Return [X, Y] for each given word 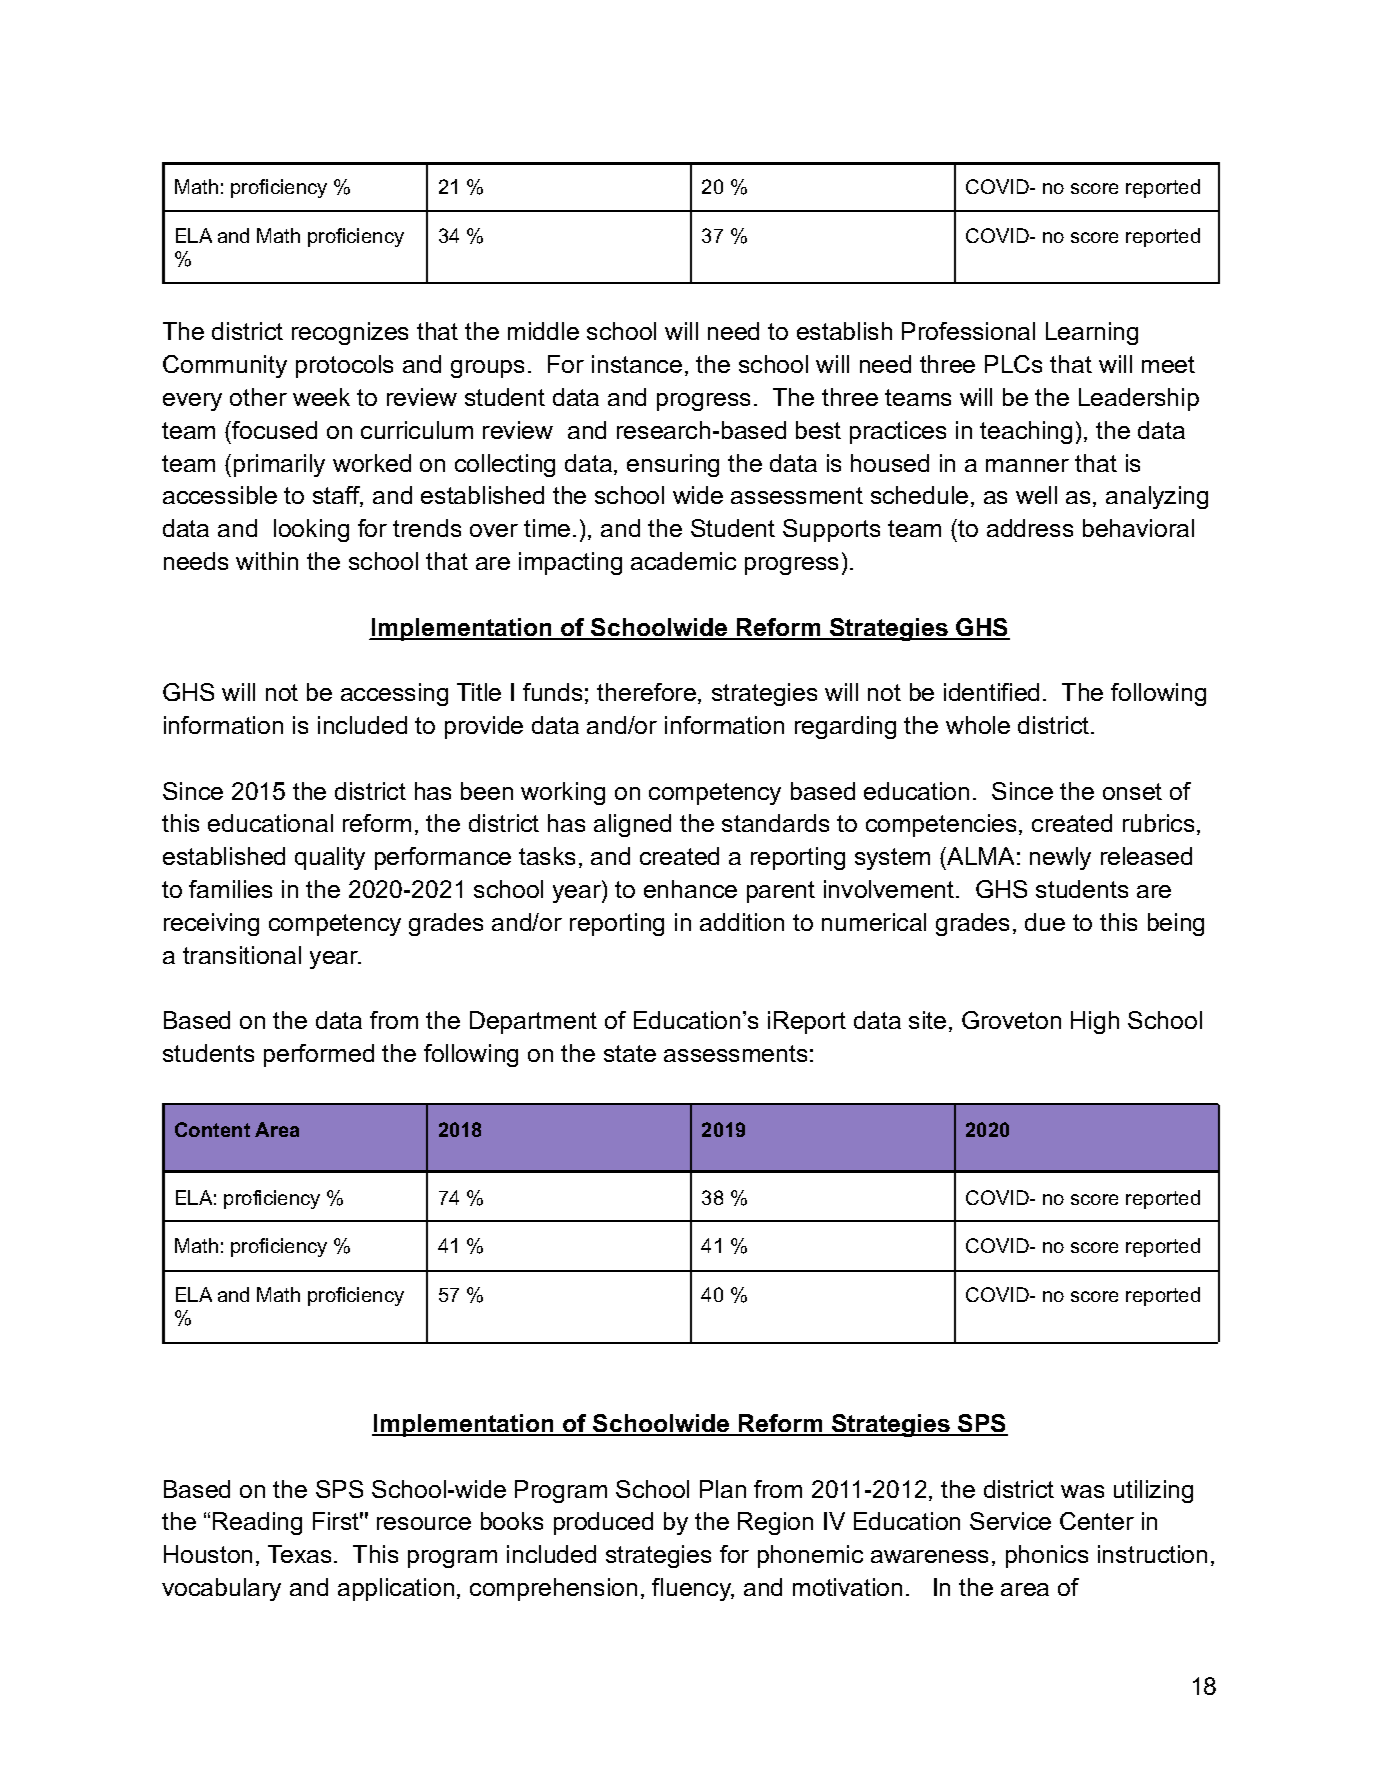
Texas [299, 1554]
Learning [1092, 333]
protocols [344, 366]
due [1045, 922]
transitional [242, 955]
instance [637, 364]
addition [742, 922]
